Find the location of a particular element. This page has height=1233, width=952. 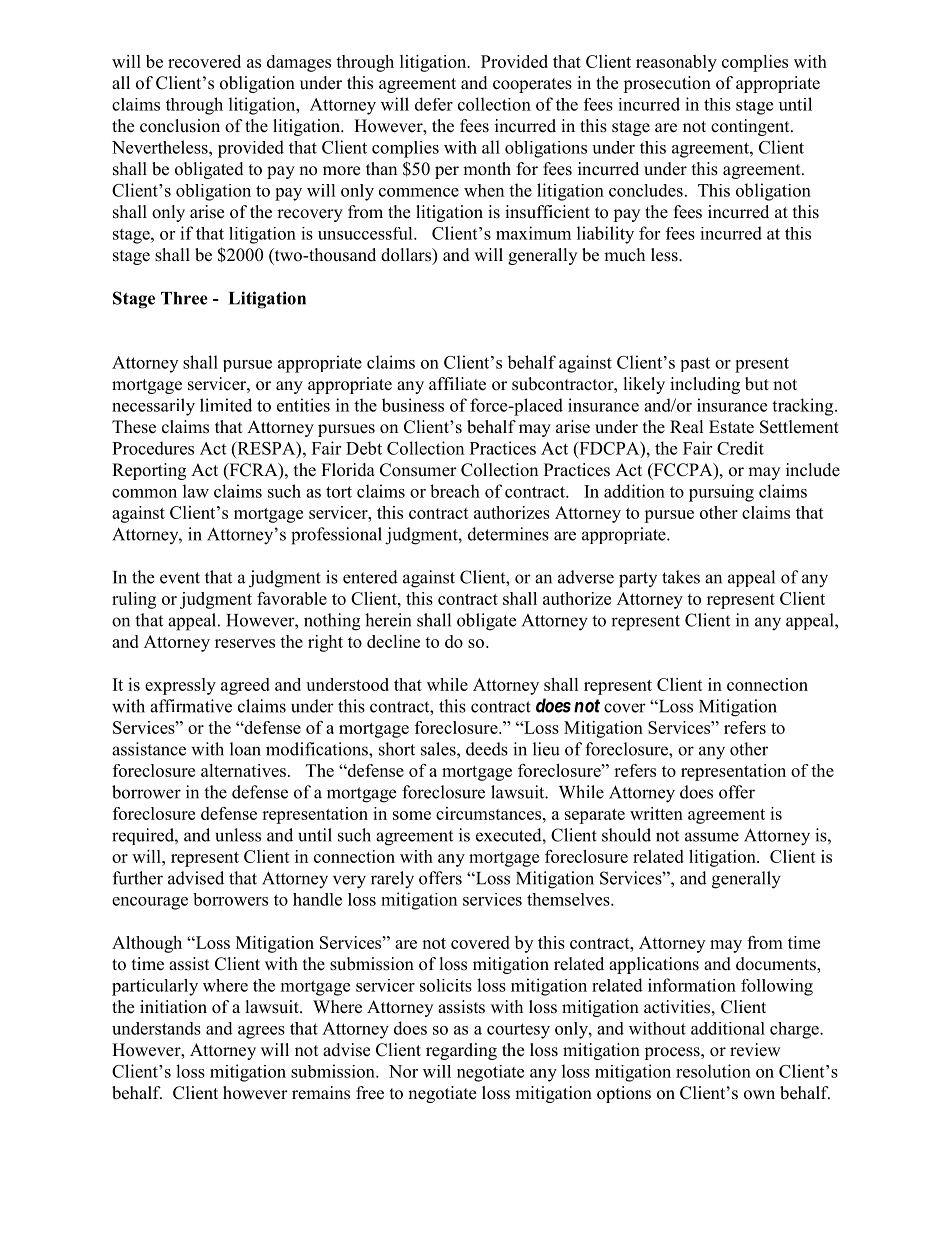

defer is located at coordinates (434, 104).
